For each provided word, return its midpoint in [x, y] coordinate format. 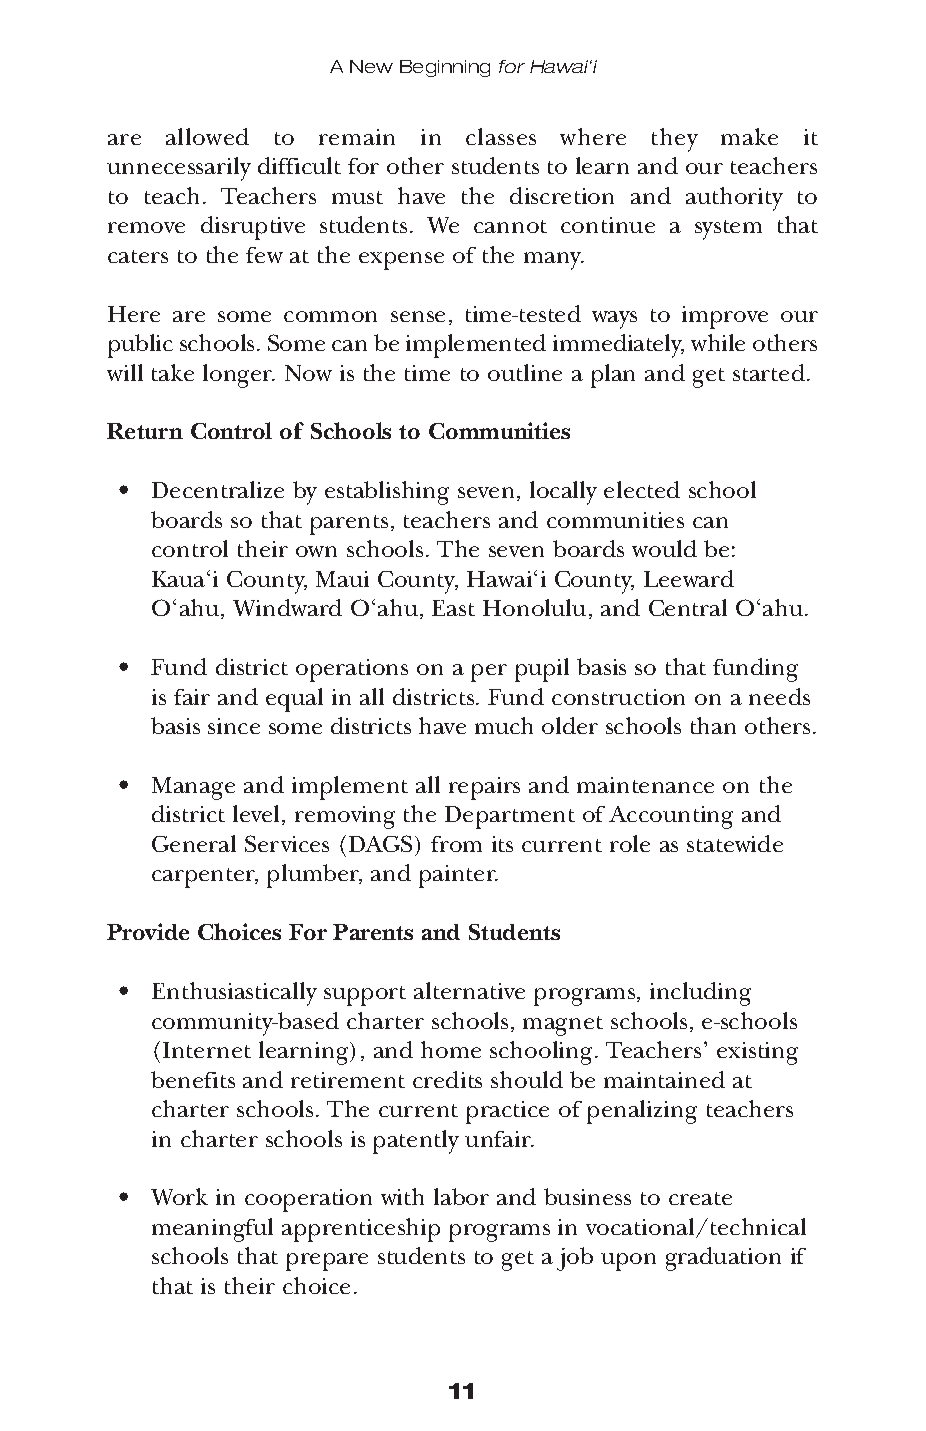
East [453, 608]
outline [525, 372]
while [718, 342]
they [675, 140]
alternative [469, 990]
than [713, 725]
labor [461, 1196]
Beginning [445, 68]
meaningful [212, 1230]
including [700, 994]
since [234, 726]
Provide [148, 931]
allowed [207, 136]
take [173, 372]
